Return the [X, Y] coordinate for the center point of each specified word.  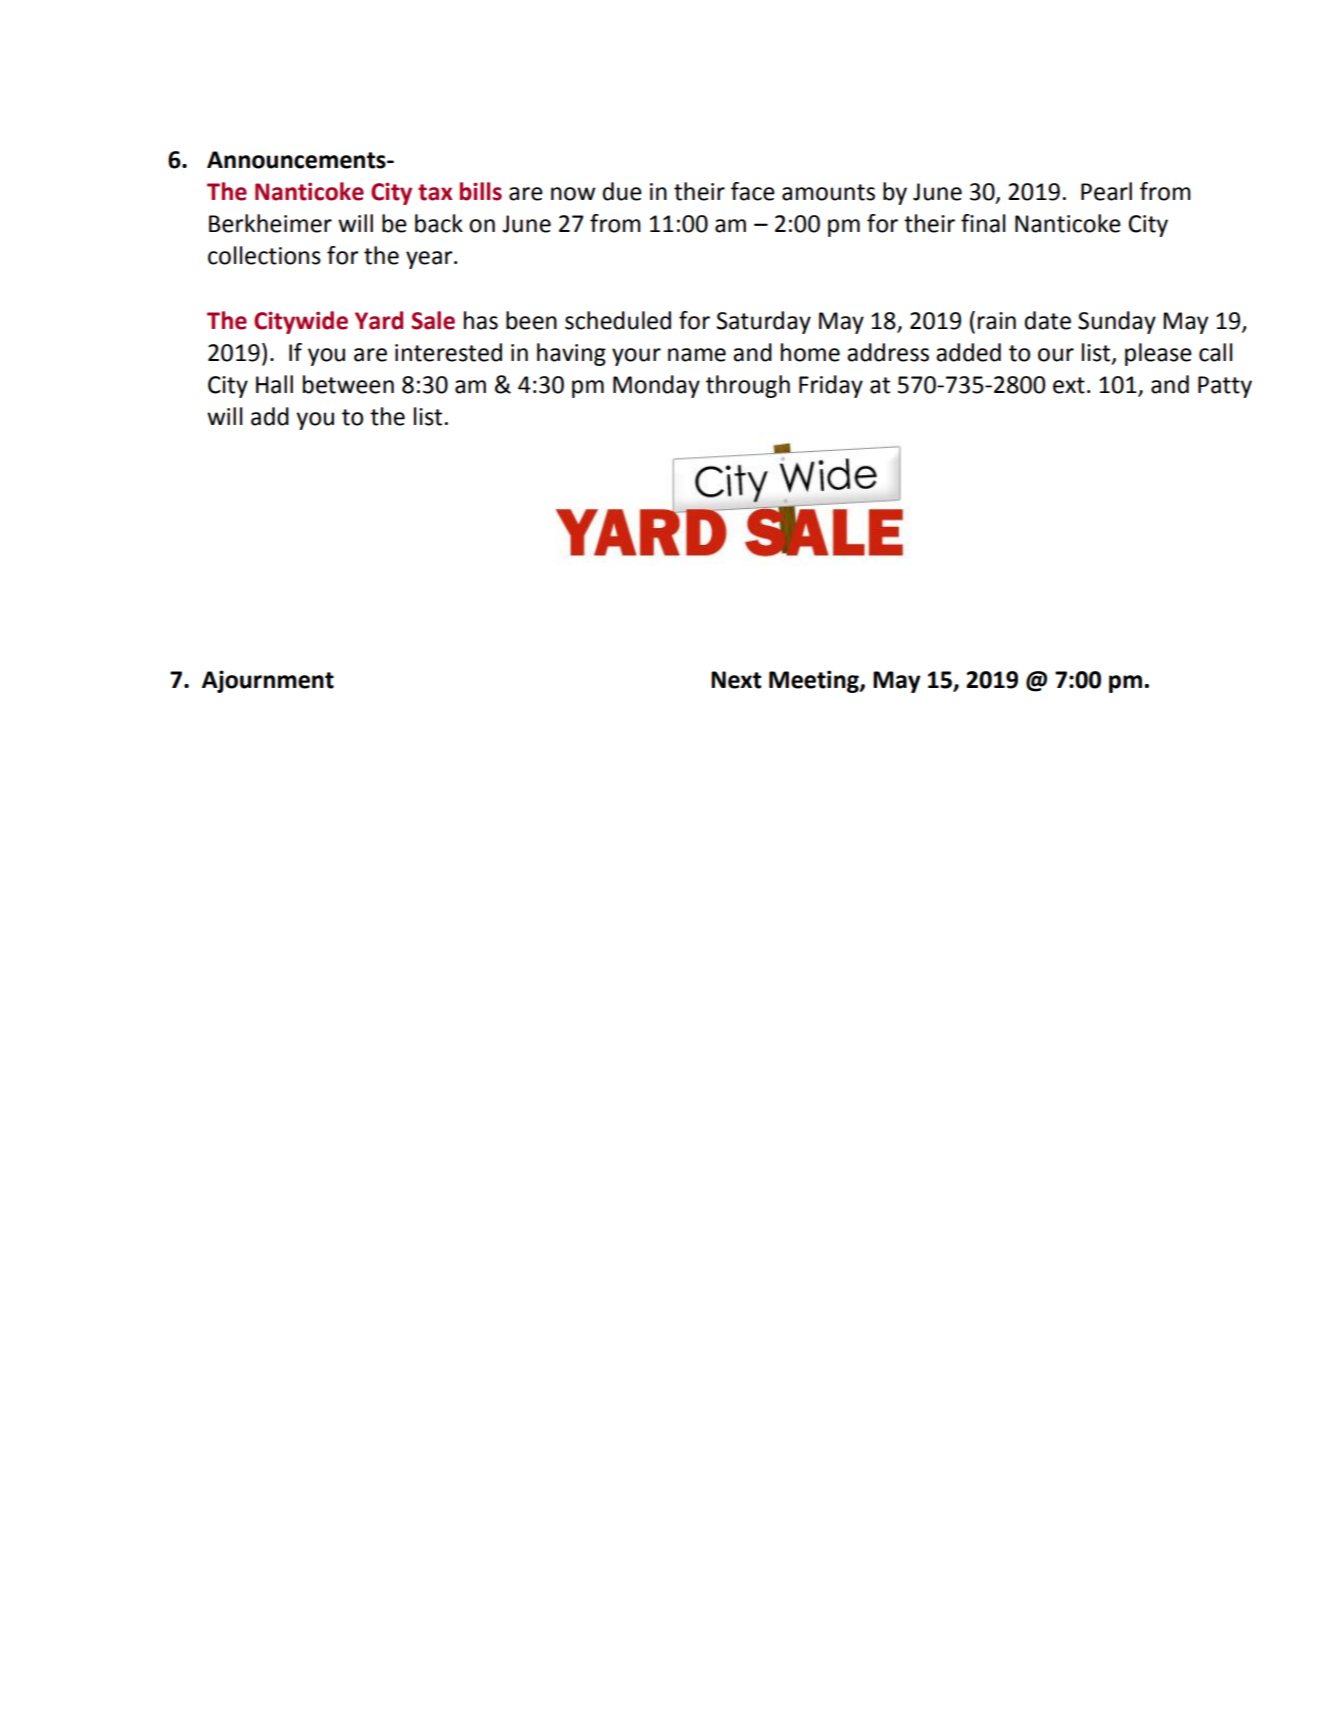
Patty [1225, 387]
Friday [831, 386]
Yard [379, 320]
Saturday [764, 322]
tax [435, 192]
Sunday [1117, 322]
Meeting [815, 681]
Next [736, 680]
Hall [274, 384]
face [753, 191]
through [748, 386]
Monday [656, 386]
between [348, 384]
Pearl [1106, 191]
